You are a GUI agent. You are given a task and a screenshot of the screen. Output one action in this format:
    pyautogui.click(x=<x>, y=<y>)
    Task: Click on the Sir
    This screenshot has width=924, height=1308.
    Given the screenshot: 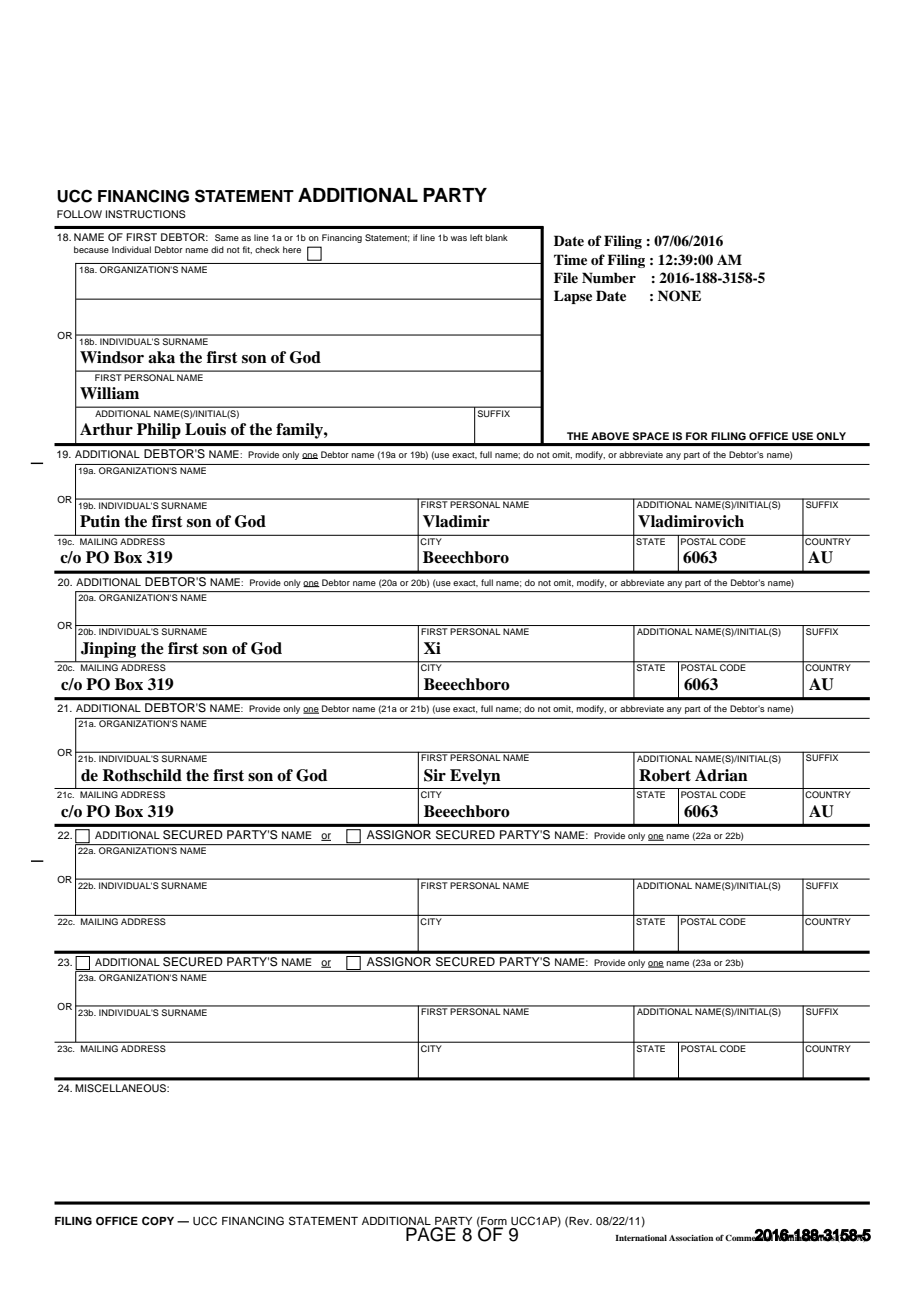 What is the action you would take?
    pyautogui.click(x=435, y=775)
